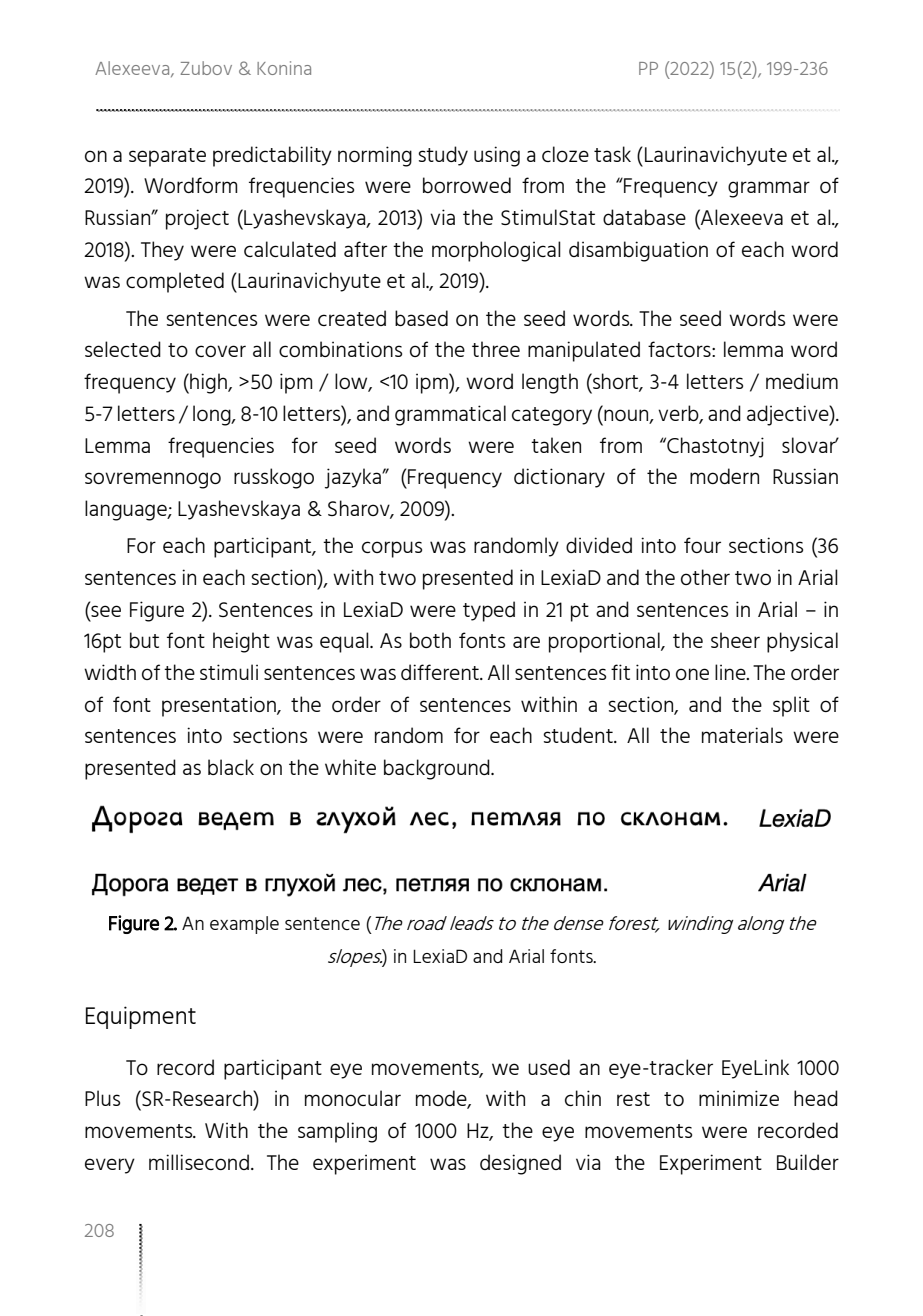  I want to click on minimize, so click(739, 1098).
